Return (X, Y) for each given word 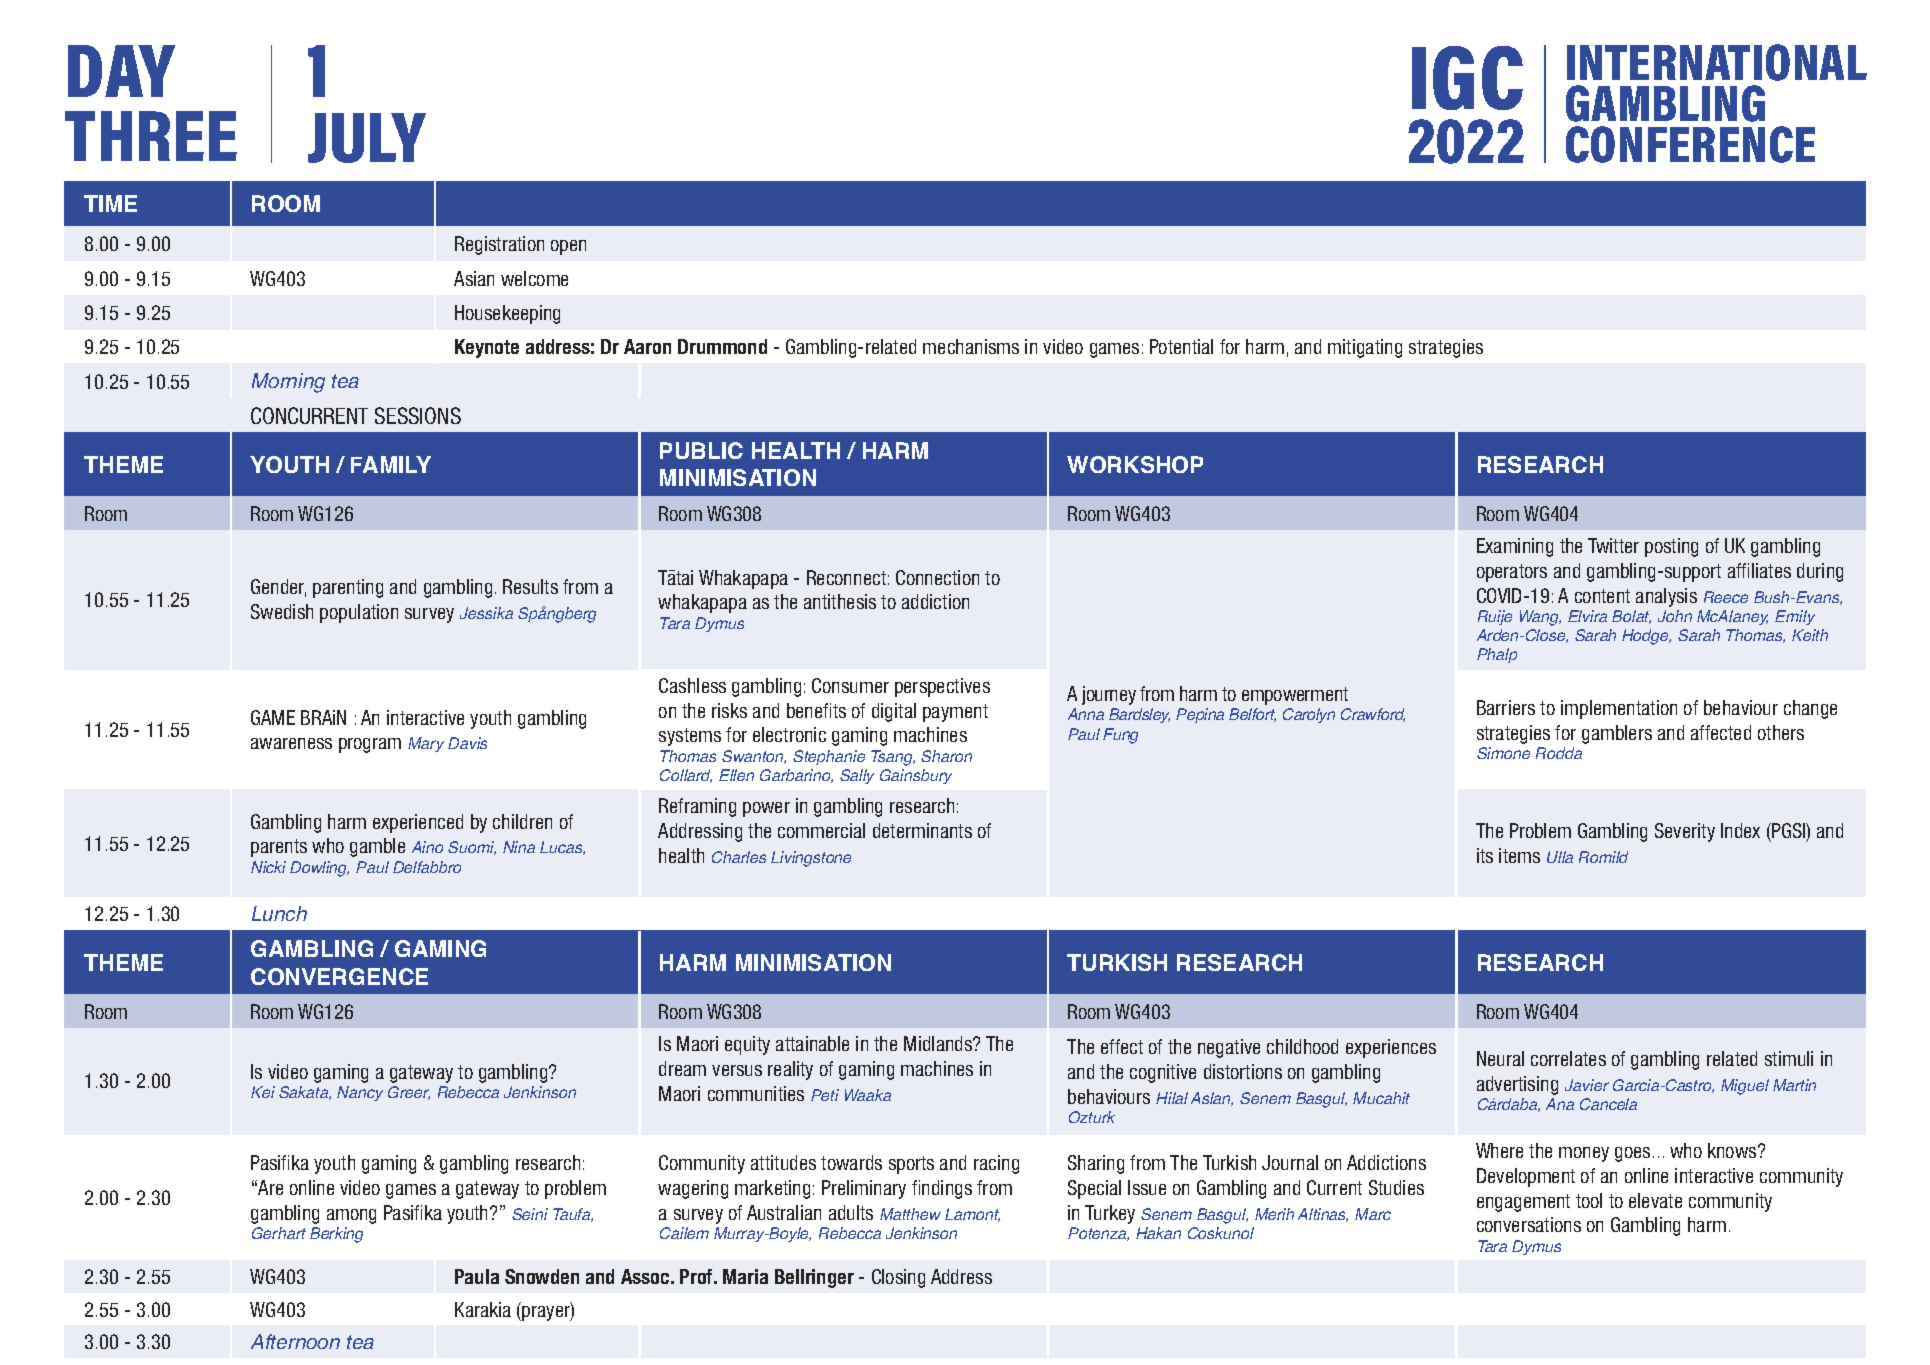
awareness (291, 743)
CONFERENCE (1690, 144)
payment (955, 713)
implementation (1619, 709)
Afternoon (295, 1341)
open (568, 247)
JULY (367, 138)
